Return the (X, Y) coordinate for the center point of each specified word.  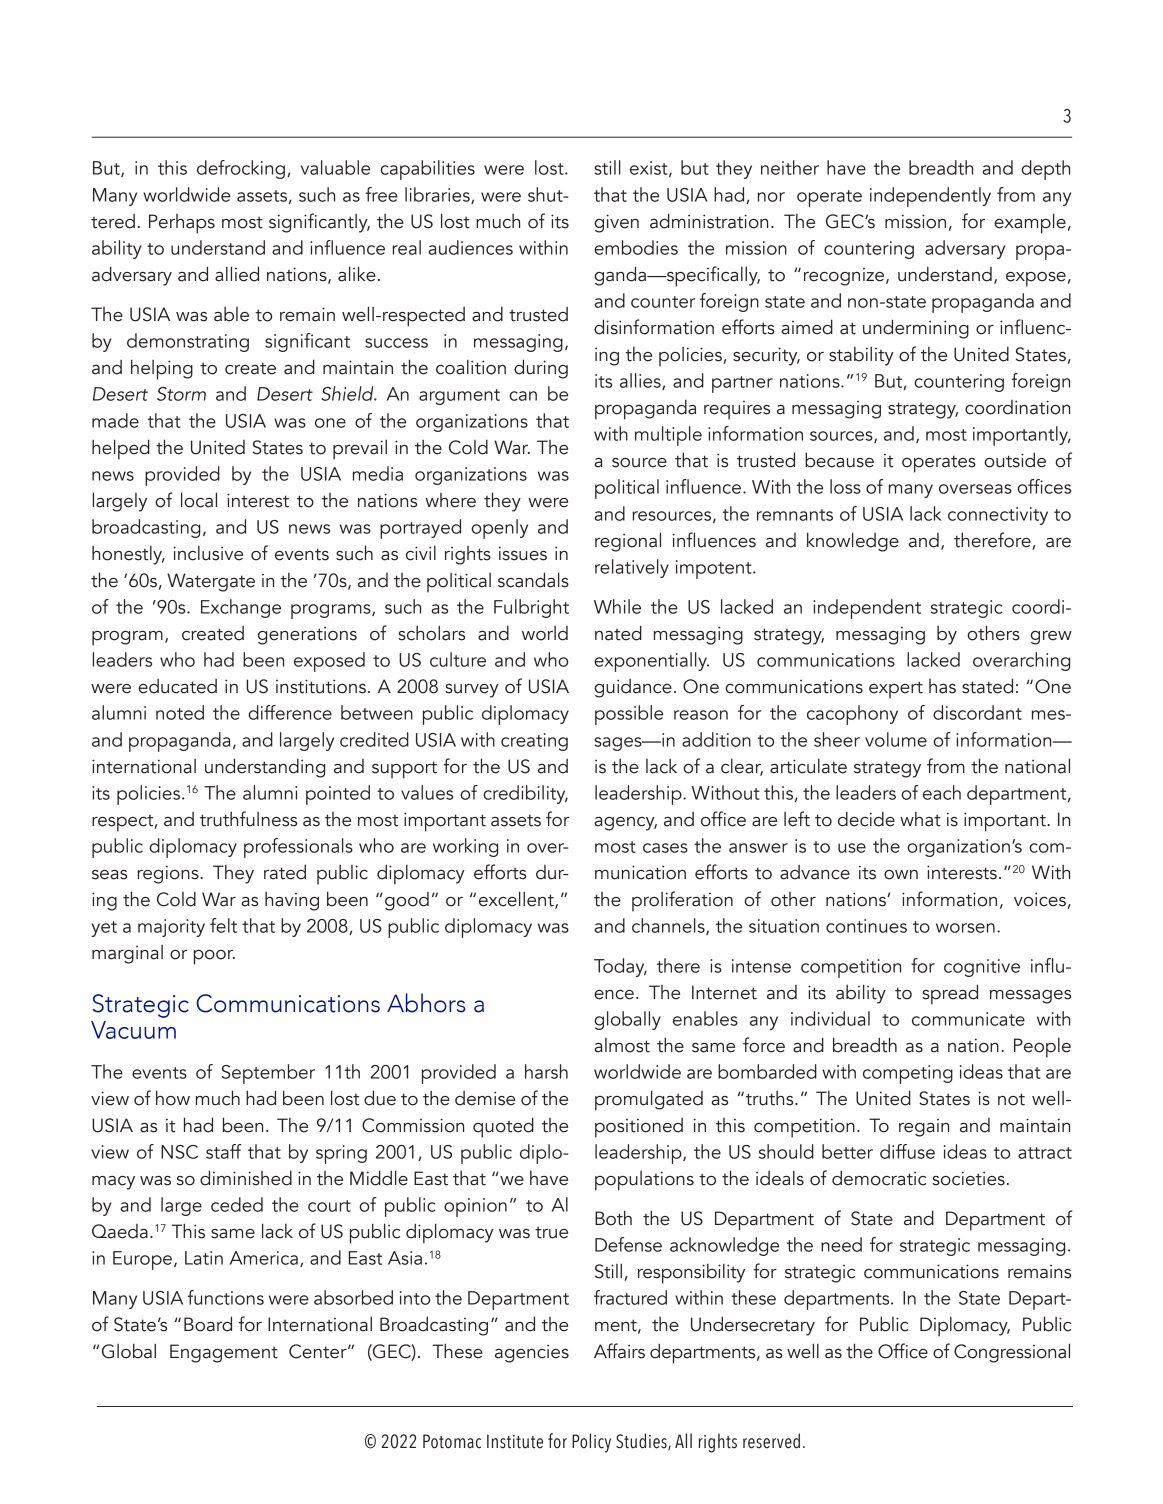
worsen (965, 928)
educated (177, 686)
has (942, 686)
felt (223, 925)
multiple (668, 436)
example (1030, 223)
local (199, 500)
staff (224, 1151)
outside (1015, 460)
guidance (633, 688)
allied (237, 274)
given (616, 223)
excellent (517, 900)
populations (644, 1181)
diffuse (907, 1151)
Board (208, 1324)
